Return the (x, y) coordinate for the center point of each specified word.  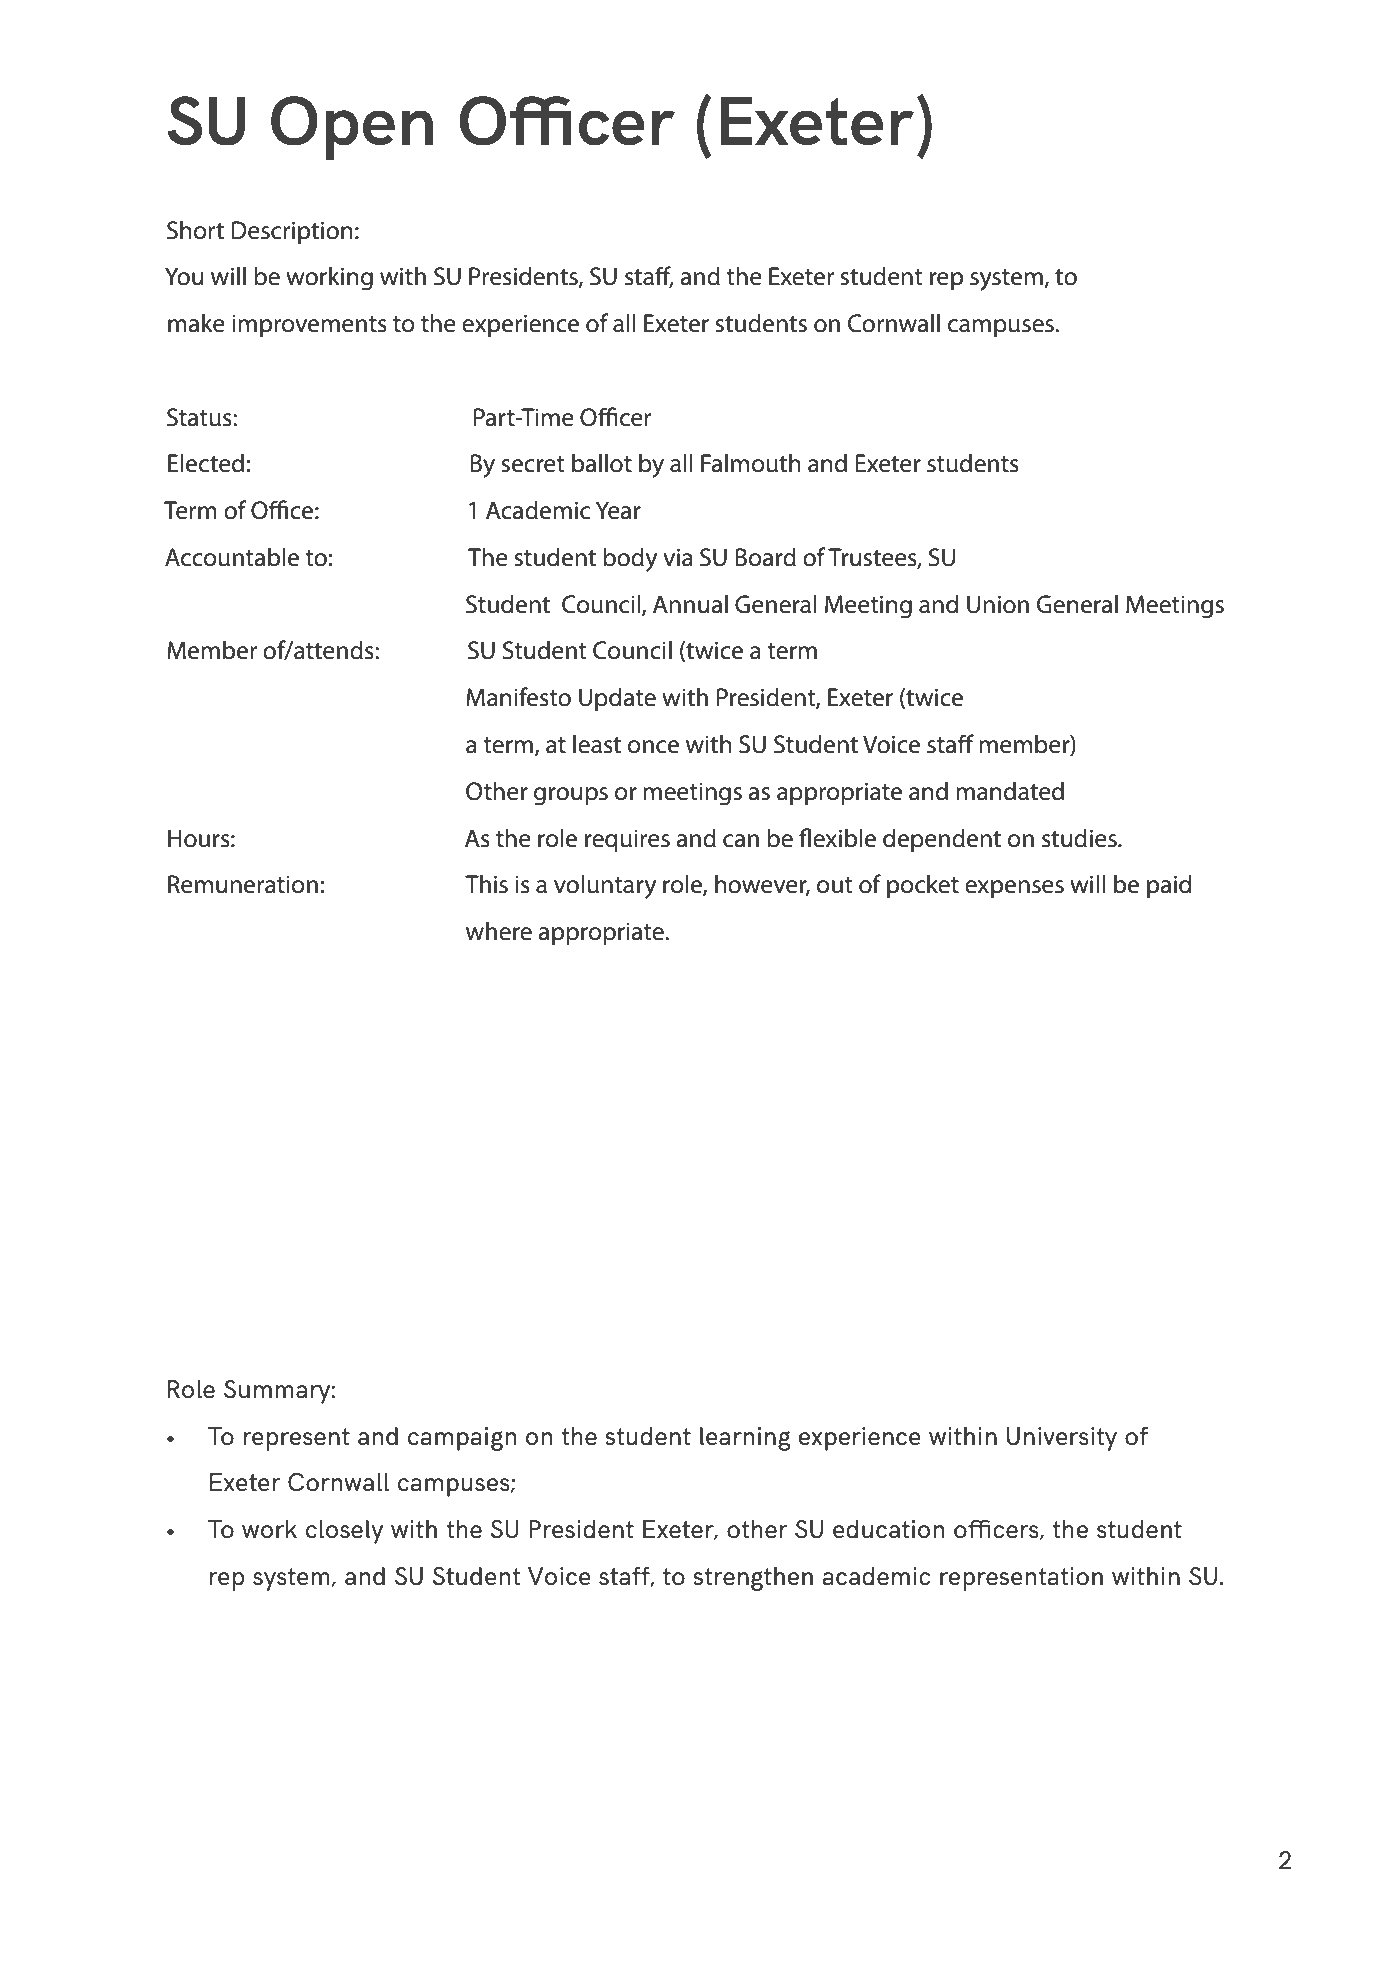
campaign (462, 1439)
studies (1080, 838)
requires (627, 840)
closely (344, 1532)
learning (745, 1439)
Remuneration (243, 884)
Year (618, 510)
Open (352, 128)
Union (998, 604)
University (1062, 1439)
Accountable (232, 557)
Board (766, 557)
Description (292, 232)
